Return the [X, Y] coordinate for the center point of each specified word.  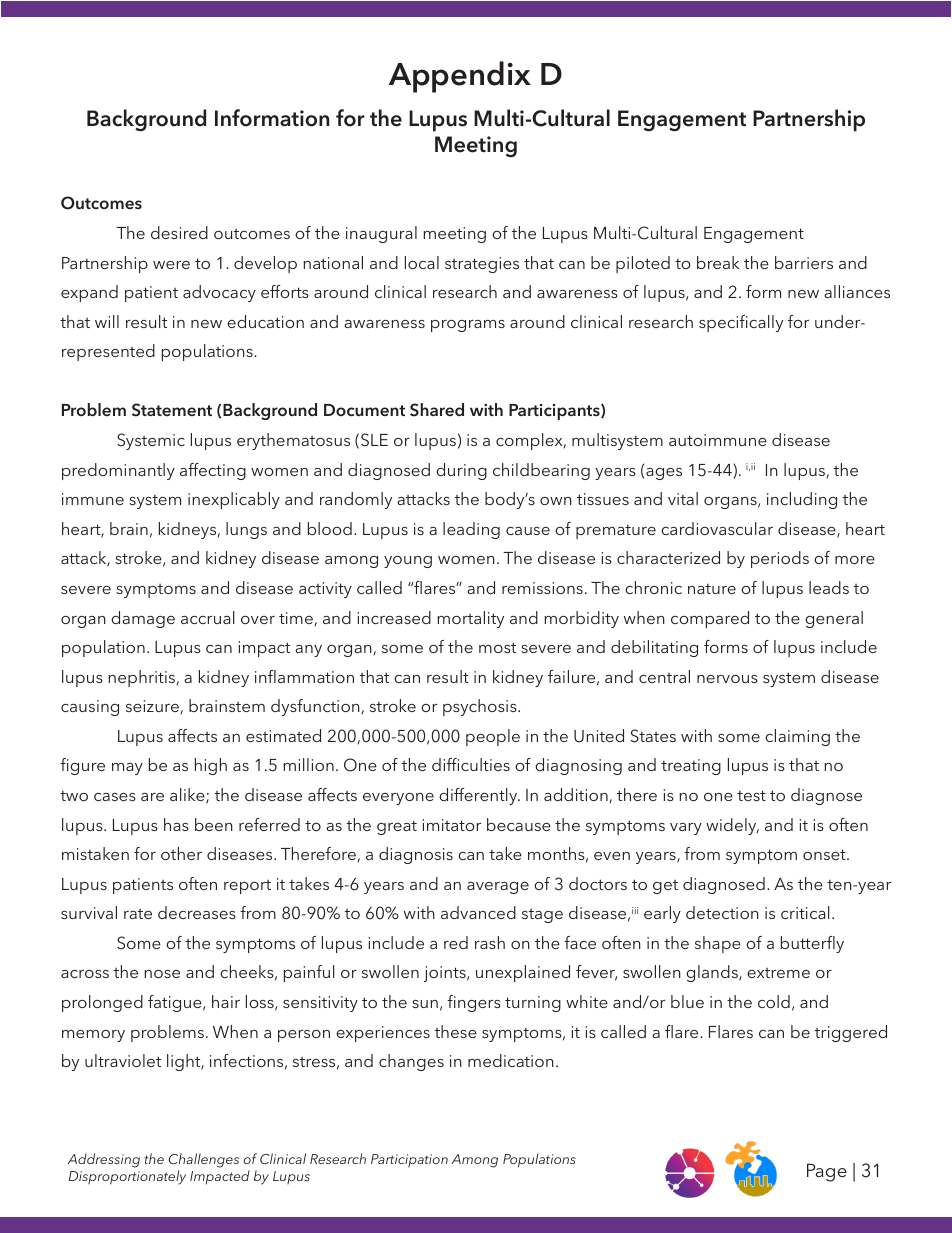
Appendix [460, 77]
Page [827, 1172]
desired [179, 232]
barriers [804, 262]
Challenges [204, 1160]
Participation [409, 1160]
